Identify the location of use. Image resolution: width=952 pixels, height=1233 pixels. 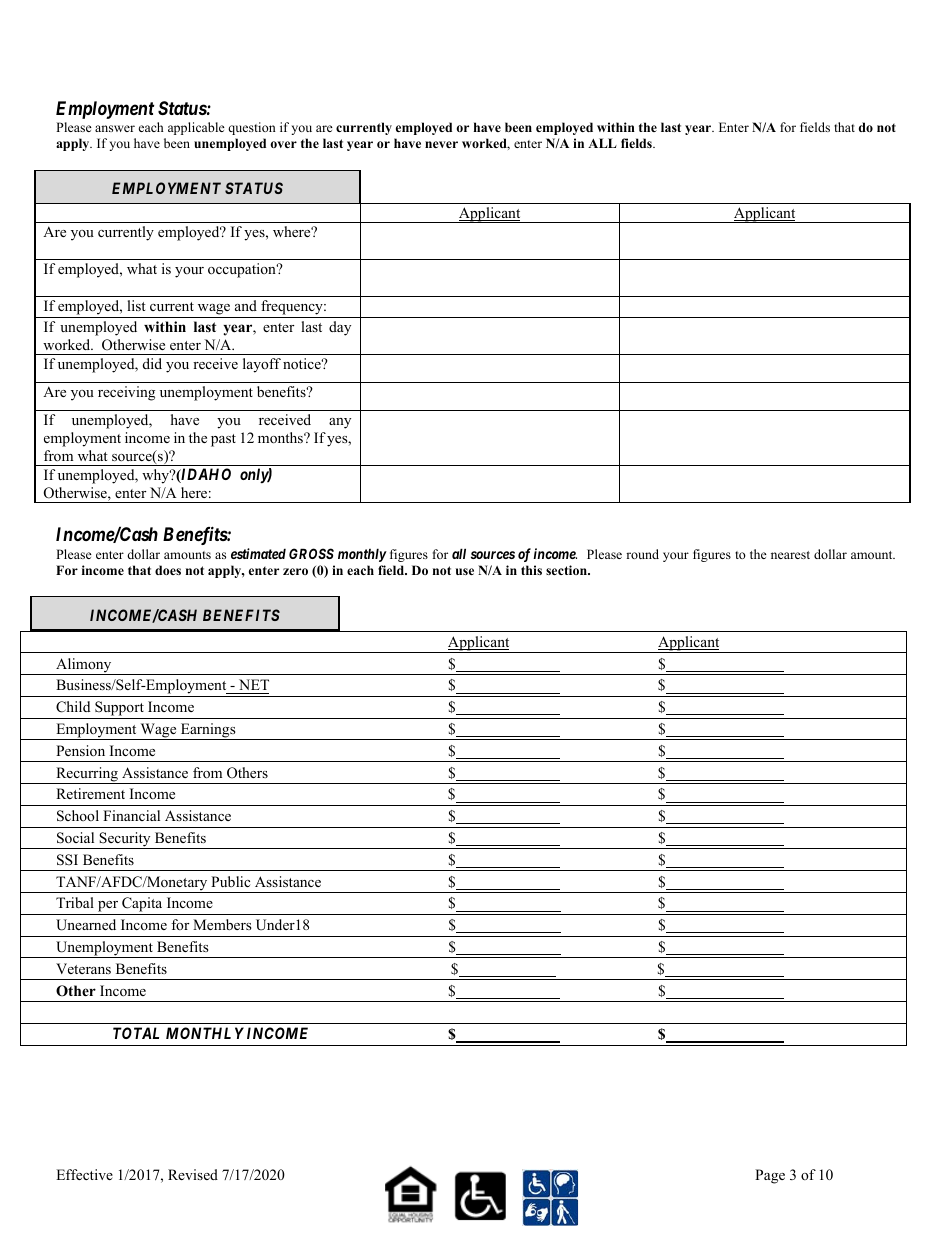
(465, 571).
